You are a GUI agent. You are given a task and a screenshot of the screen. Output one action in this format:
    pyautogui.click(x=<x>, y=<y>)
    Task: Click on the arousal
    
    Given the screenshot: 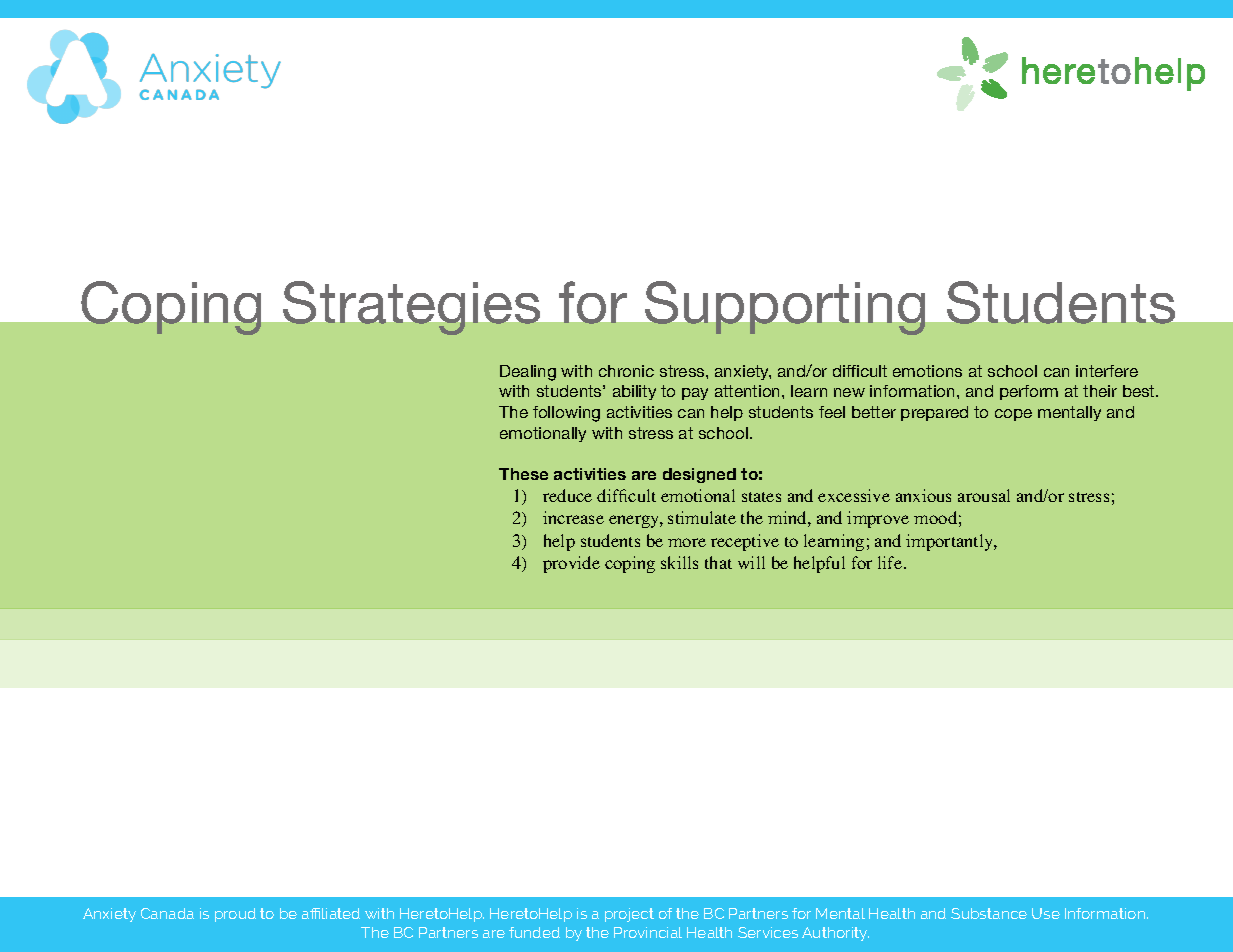 What is the action you would take?
    pyautogui.click(x=984, y=495)
